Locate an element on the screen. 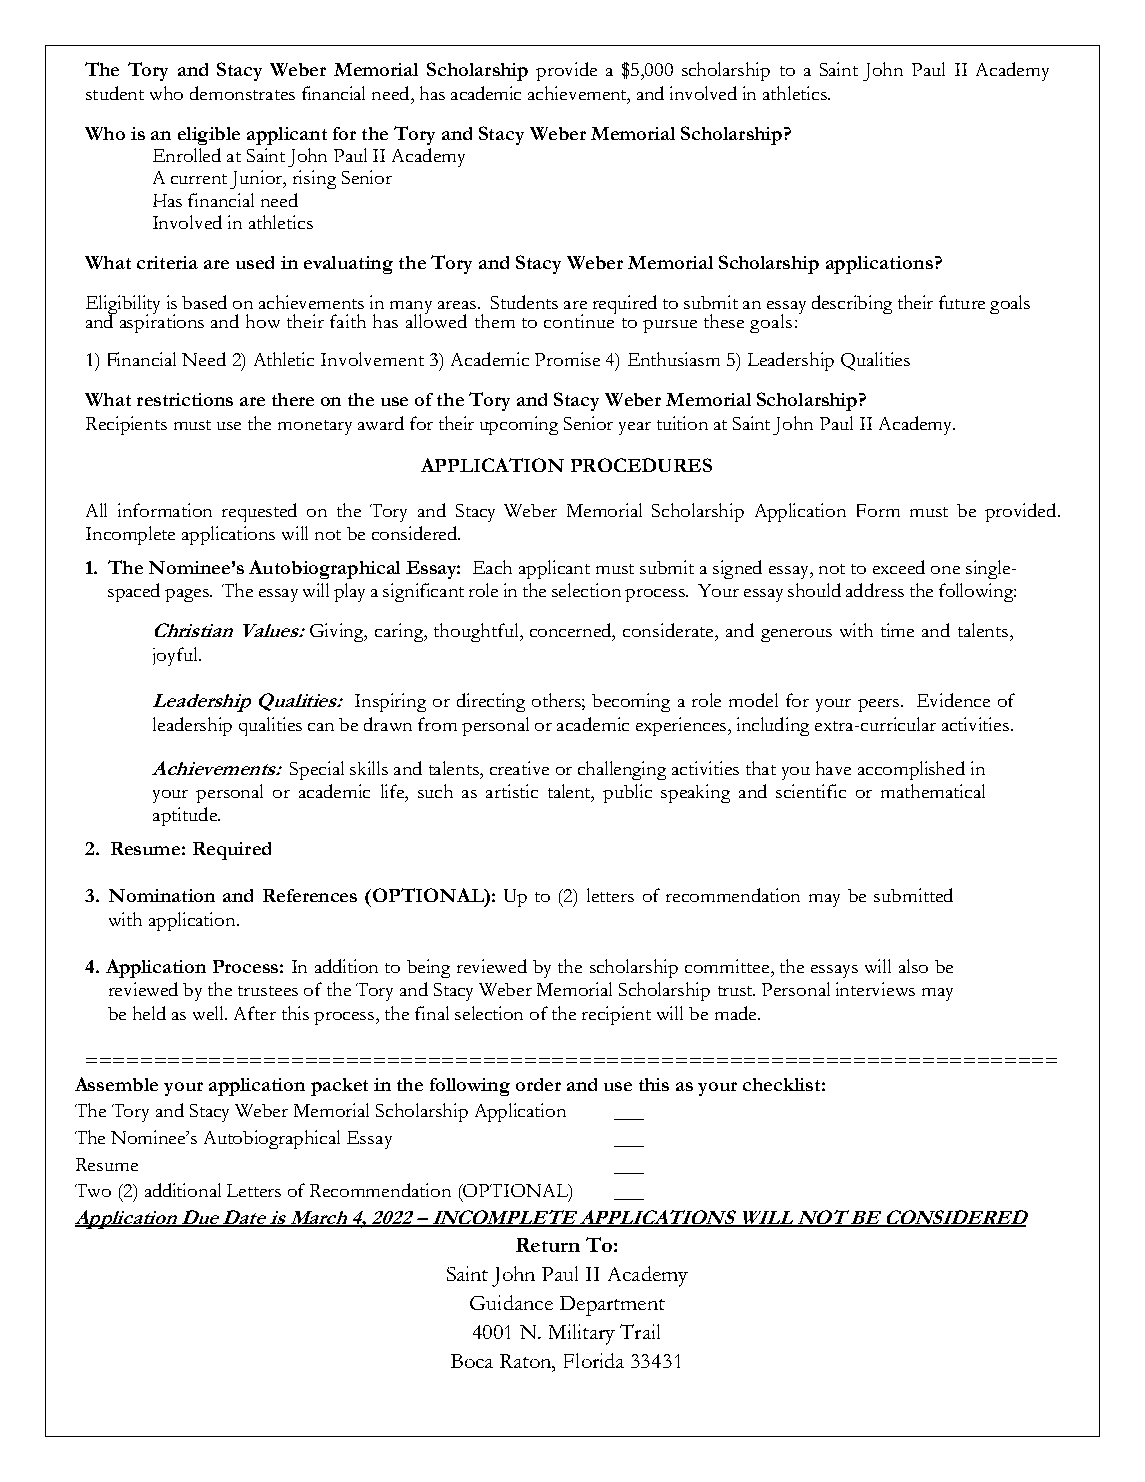 The image size is (1145, 1482). Two is located at coordinates (93, 1190).
